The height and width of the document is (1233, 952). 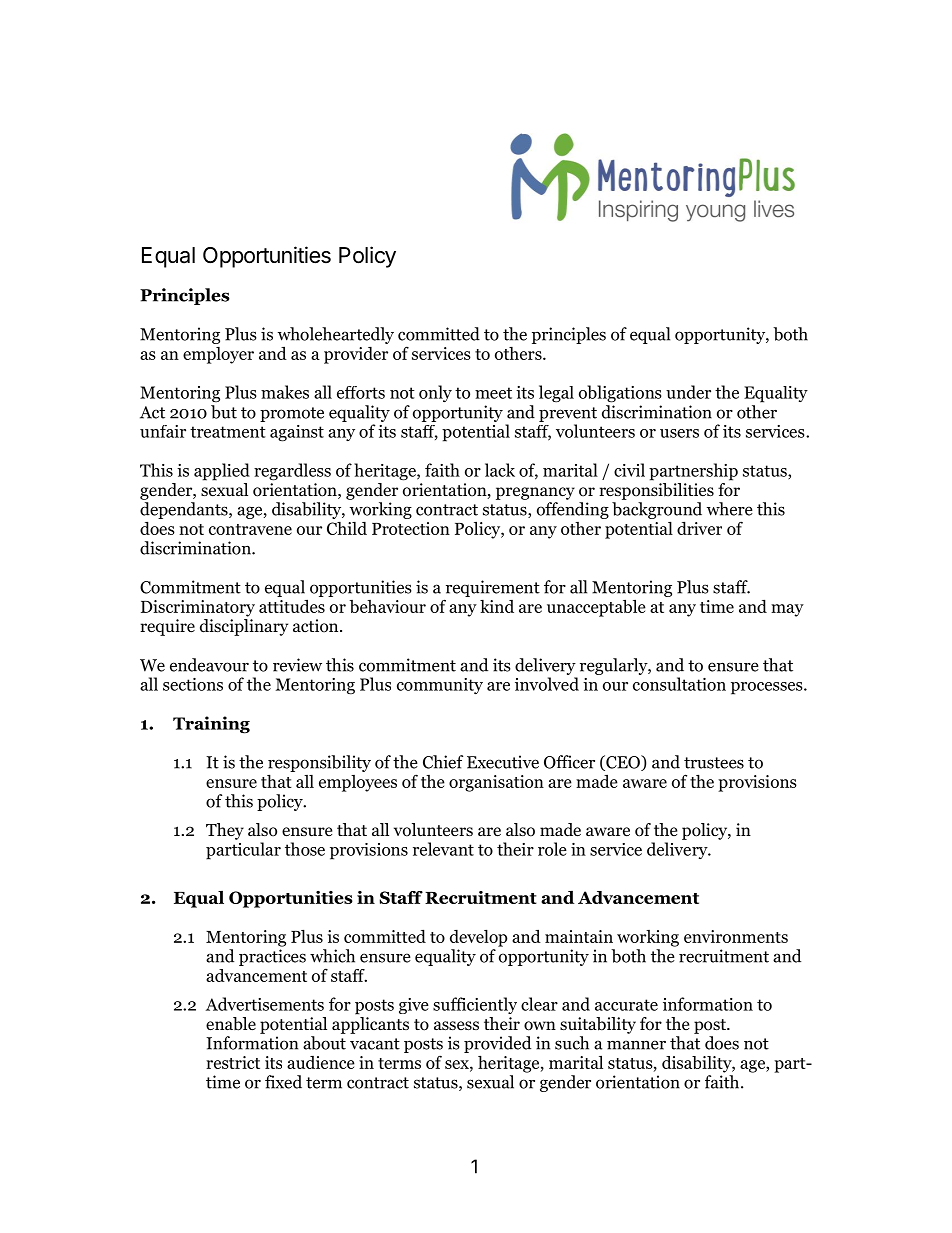 What do you see at coordinates (443, 849) in the document?
I see `relevant` at bounding box center [443, 849].
